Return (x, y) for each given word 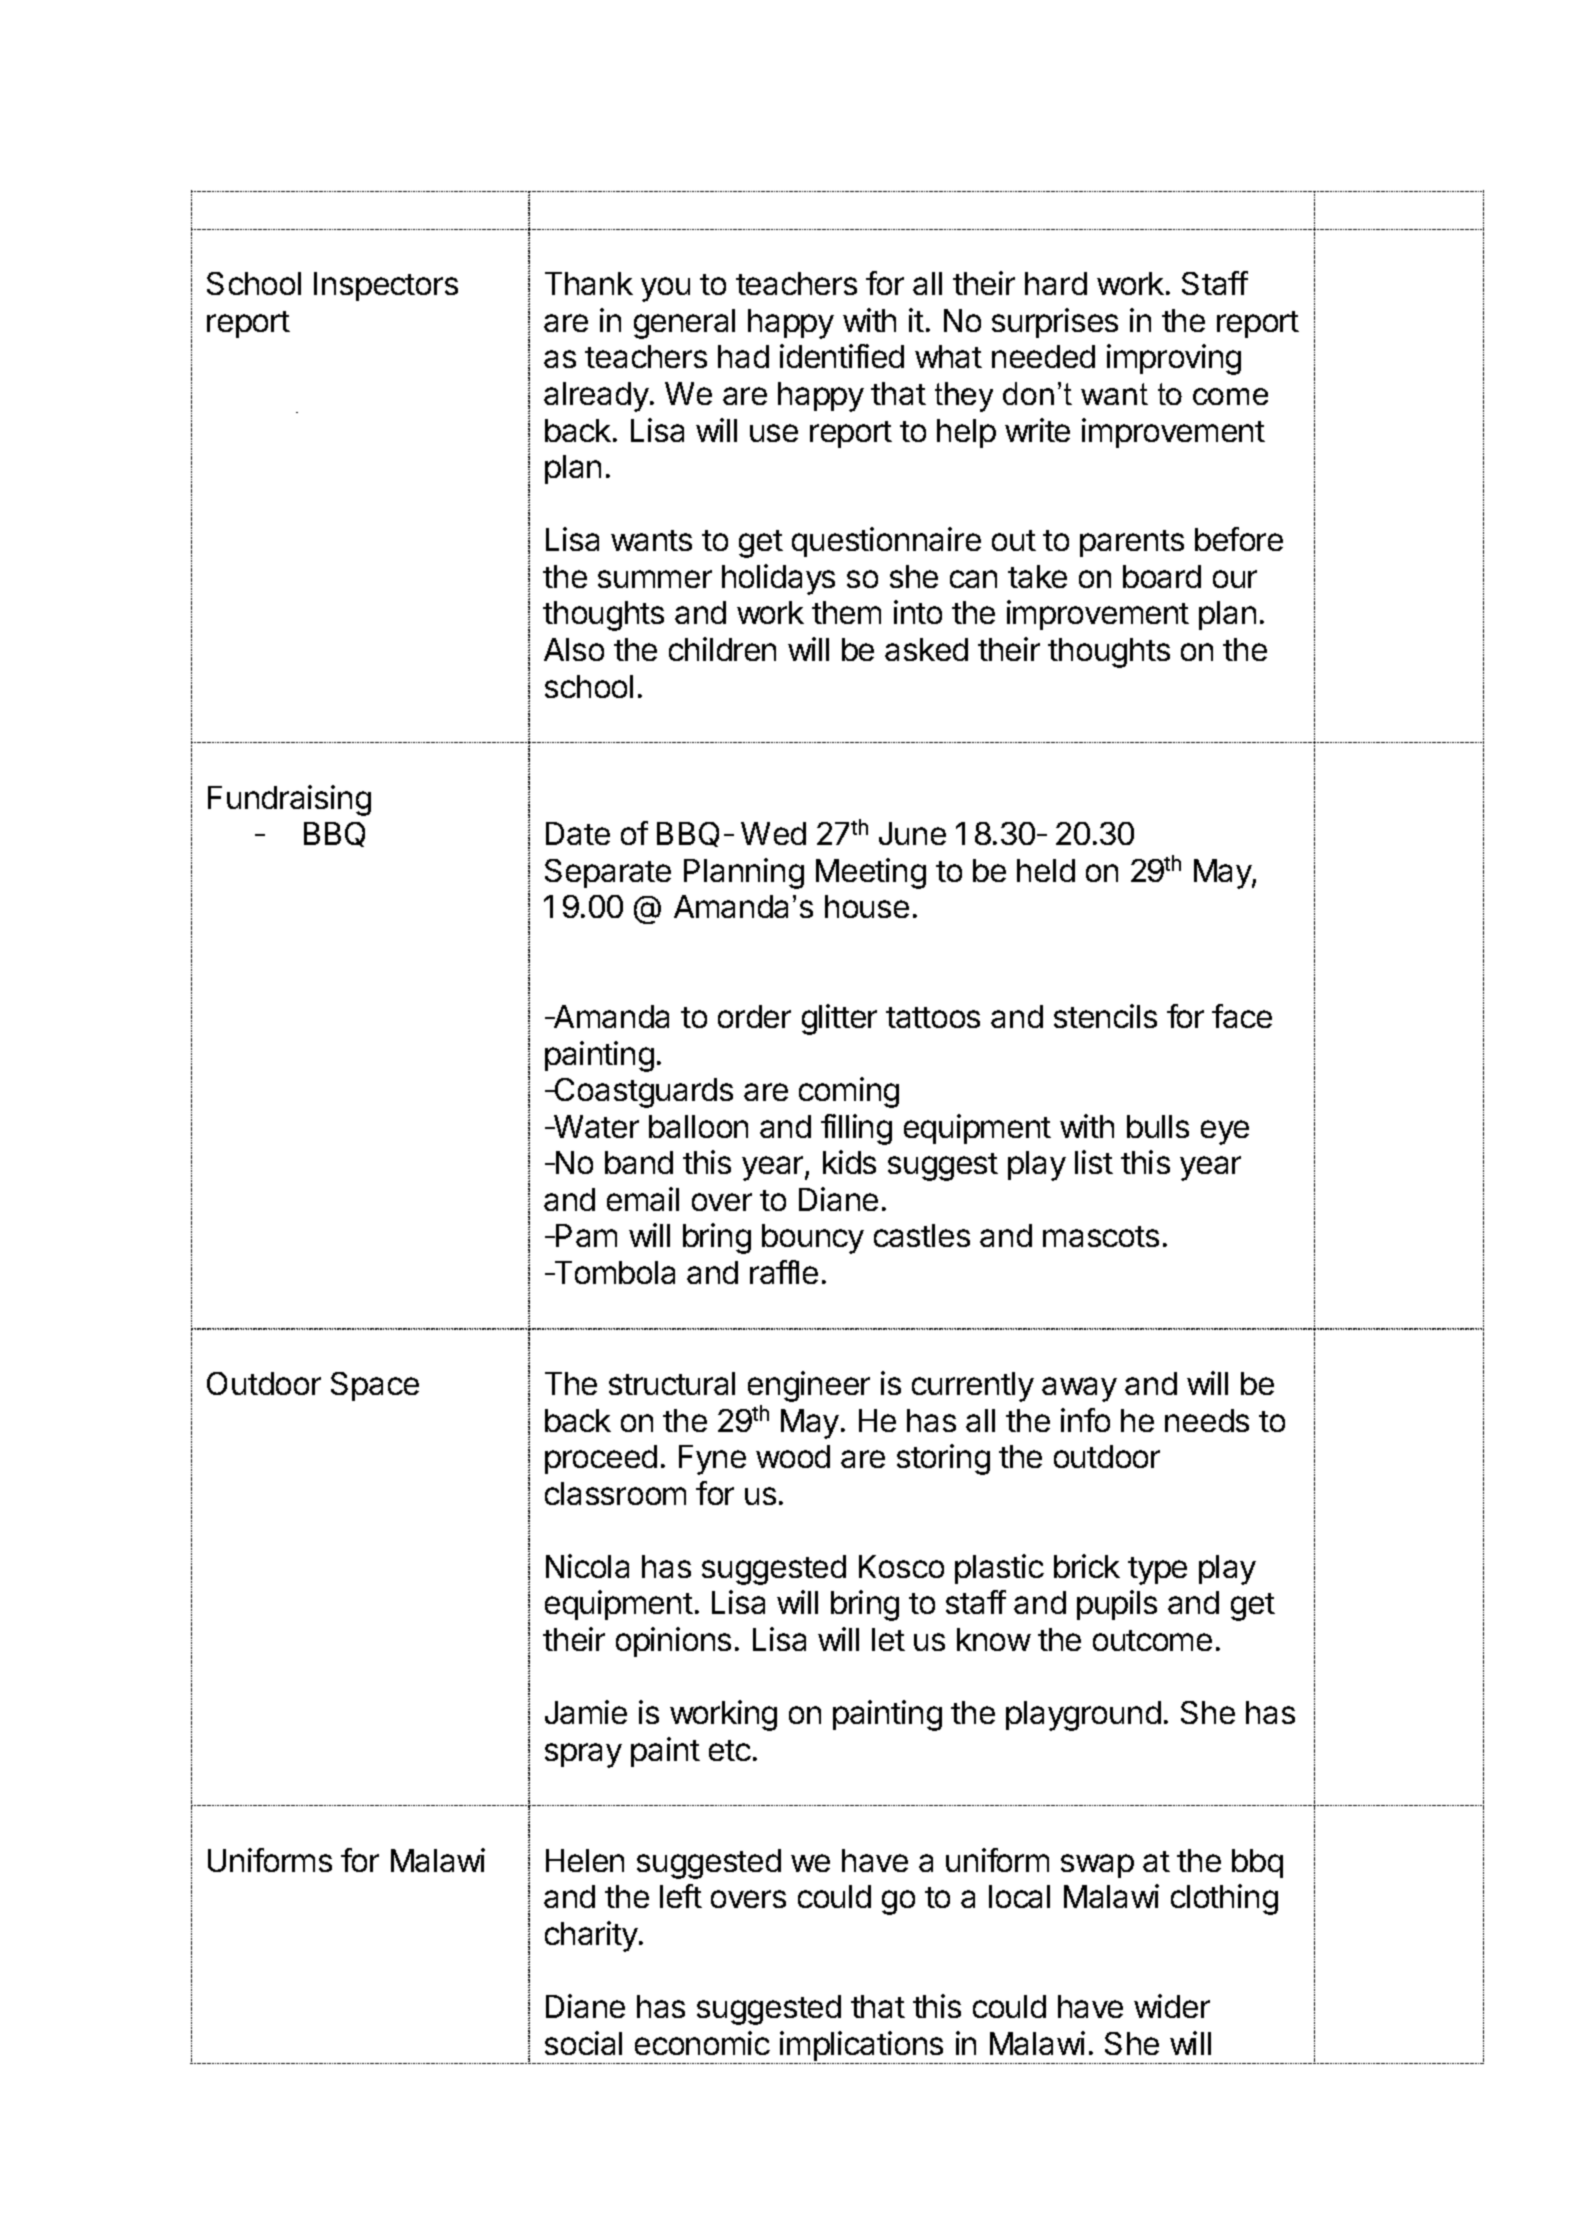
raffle (784, 1272)
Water (595, 1126)
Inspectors (386, 286)
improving (1174, 359)
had (743, 356)
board (1162, 576)
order (754, 1016)
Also (574, 649)
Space (375, 1386)
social (583, 2043)
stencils (1105, 1016)
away (1079, 1389)
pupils (1117, 1605)
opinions (673, 1642)
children (722, 649)
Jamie (586, 1712)
